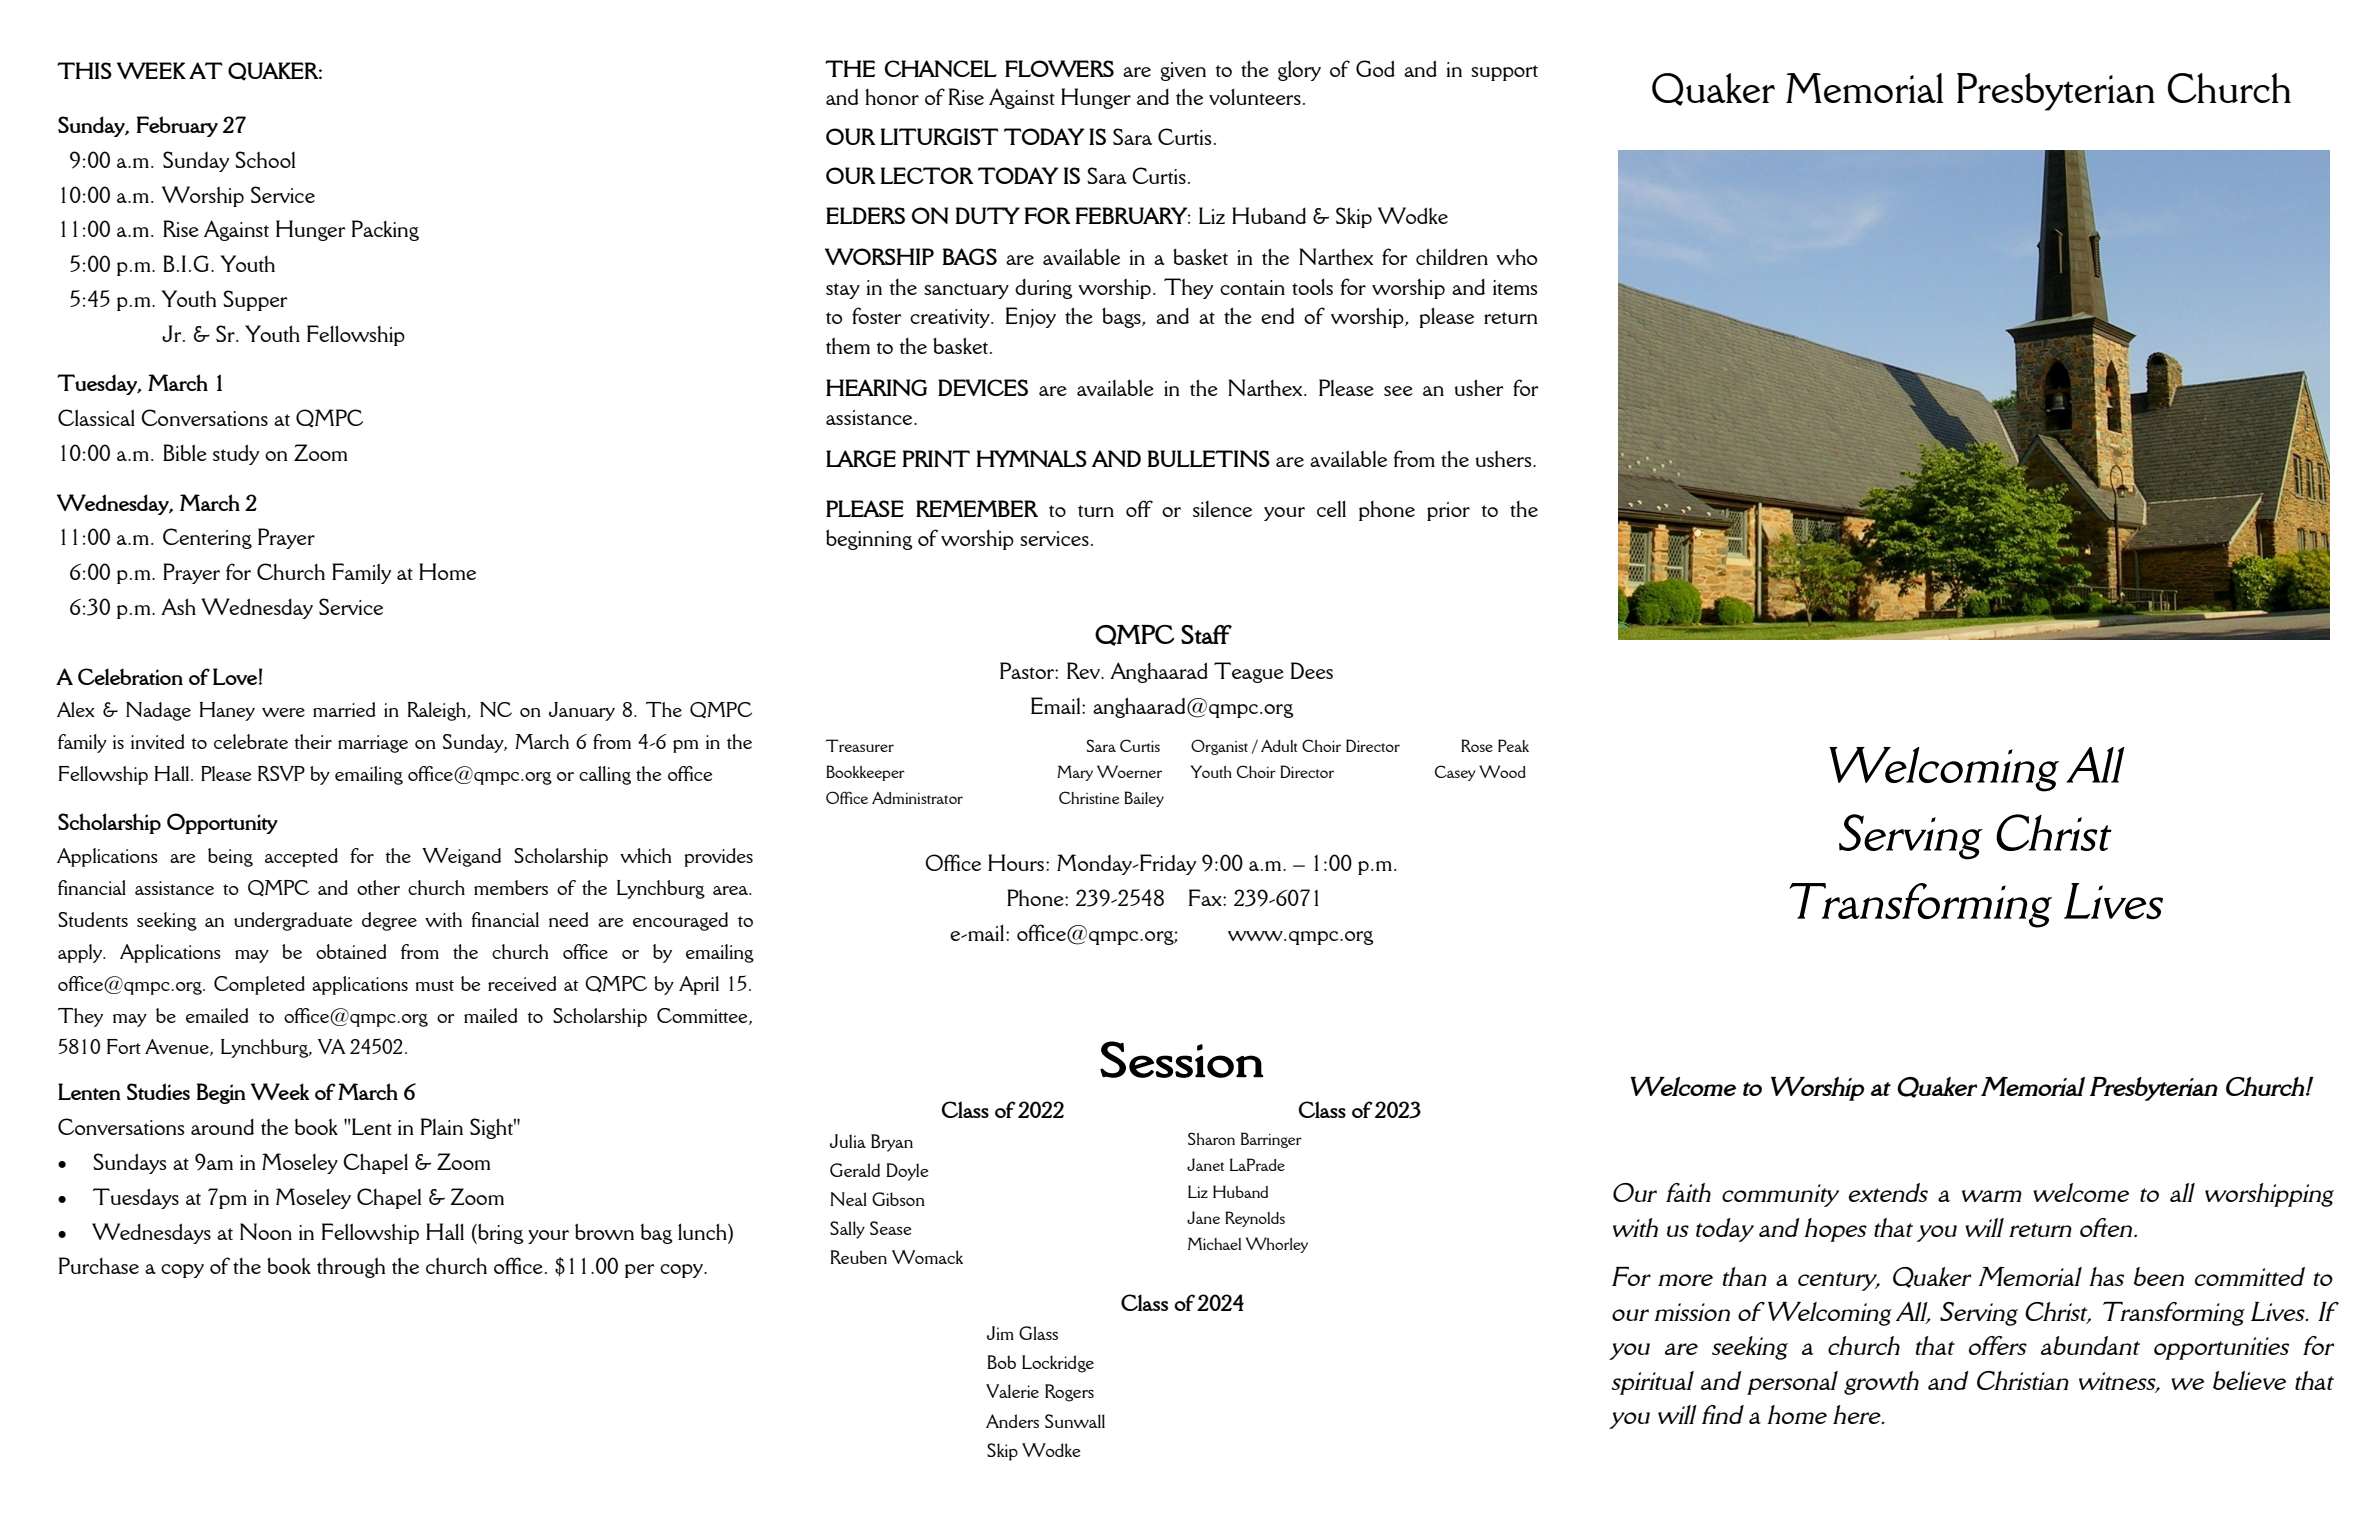 The image size is (2373, 1535). I want to click on their, so click(313, 741).
